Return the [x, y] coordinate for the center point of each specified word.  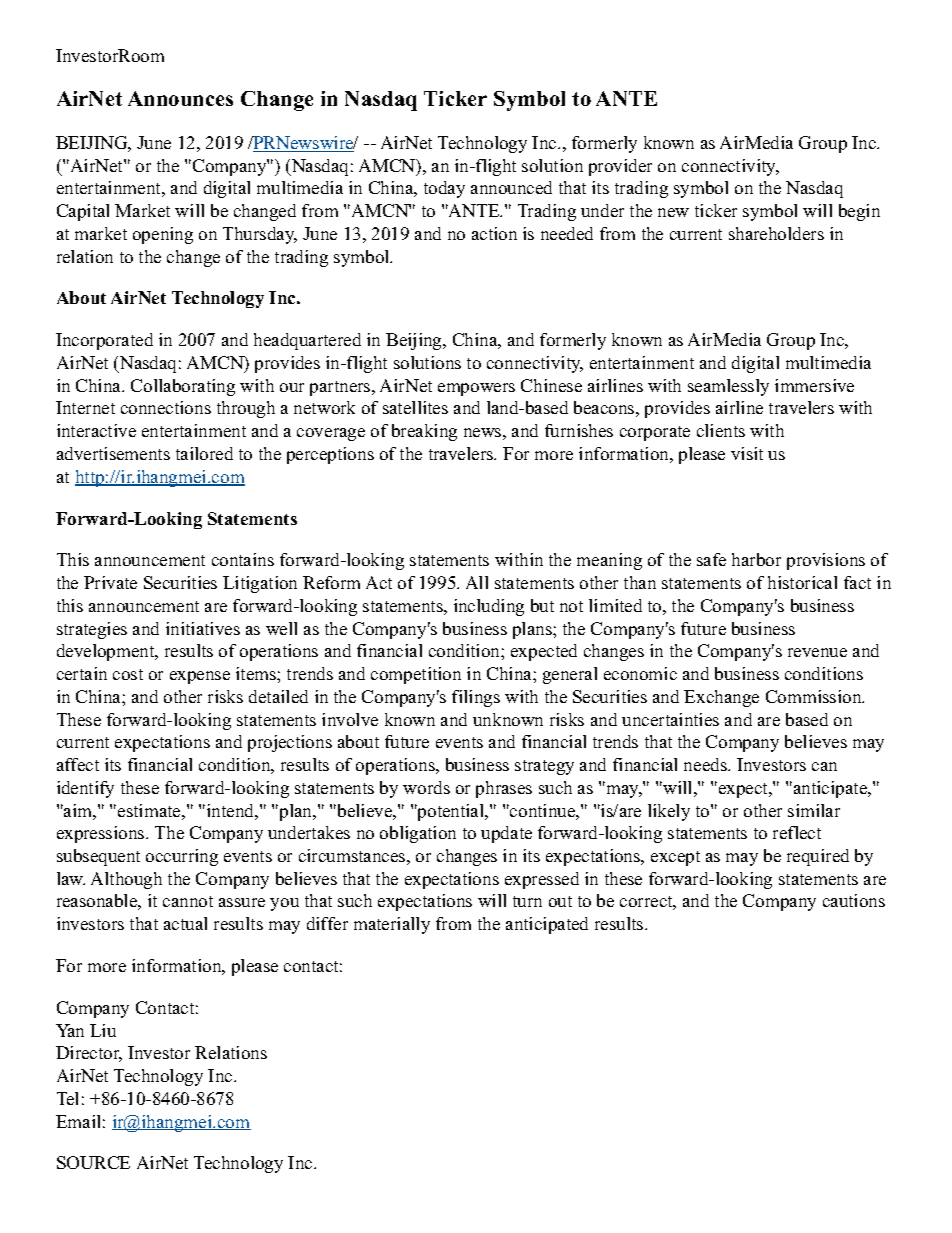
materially [392, 925]
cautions [854, 900]
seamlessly [728, 387]
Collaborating [183, 387]
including [489, 607]
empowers [476, 389]
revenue [817, 652]
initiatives [203, 628]
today [444, 189]
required [818, 857]
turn [527, 901]
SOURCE [93, 1162]
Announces [180, 98]
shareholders [776, 233]
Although [126, 880]
